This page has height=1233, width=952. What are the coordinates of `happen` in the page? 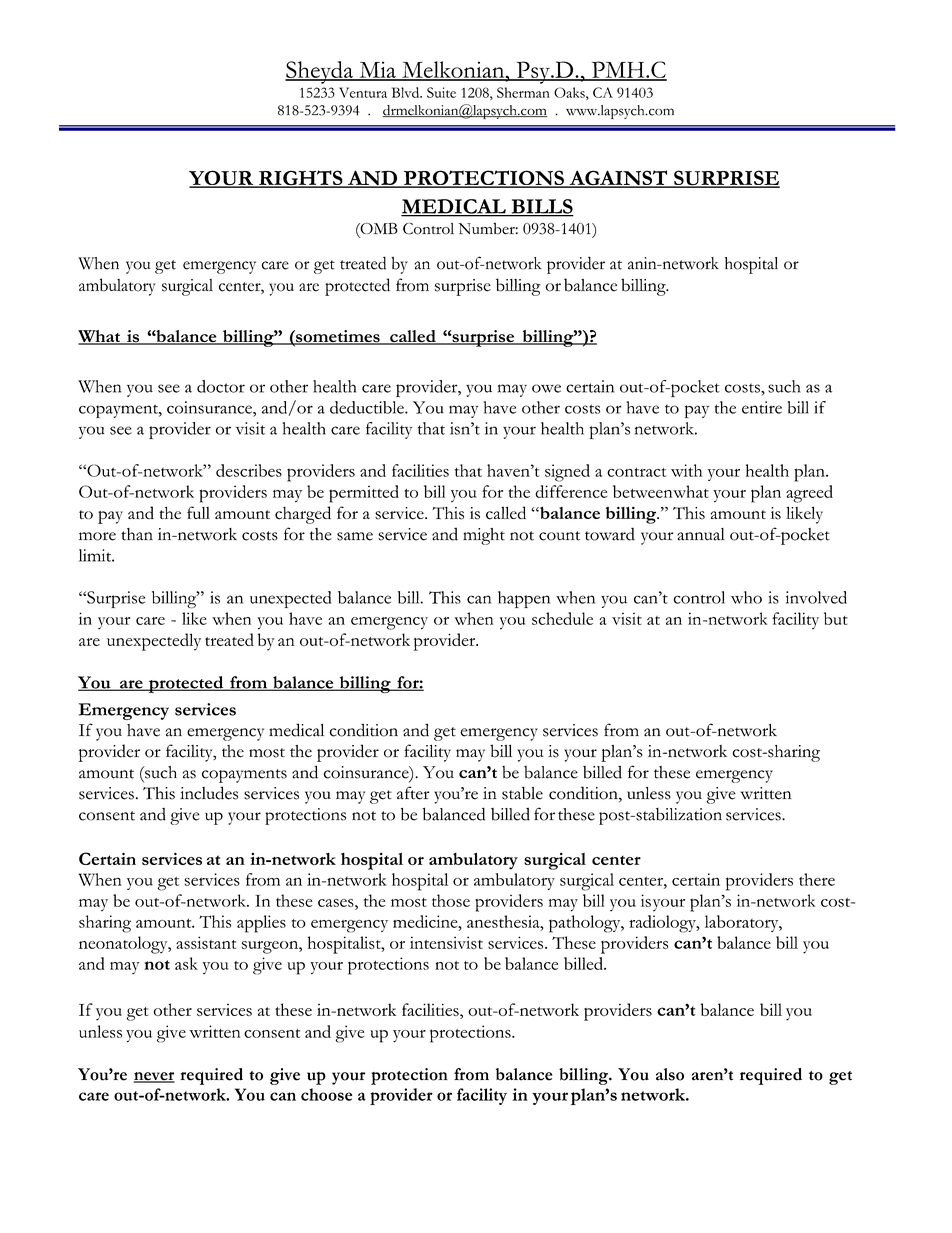 It's located at (524, 599).
